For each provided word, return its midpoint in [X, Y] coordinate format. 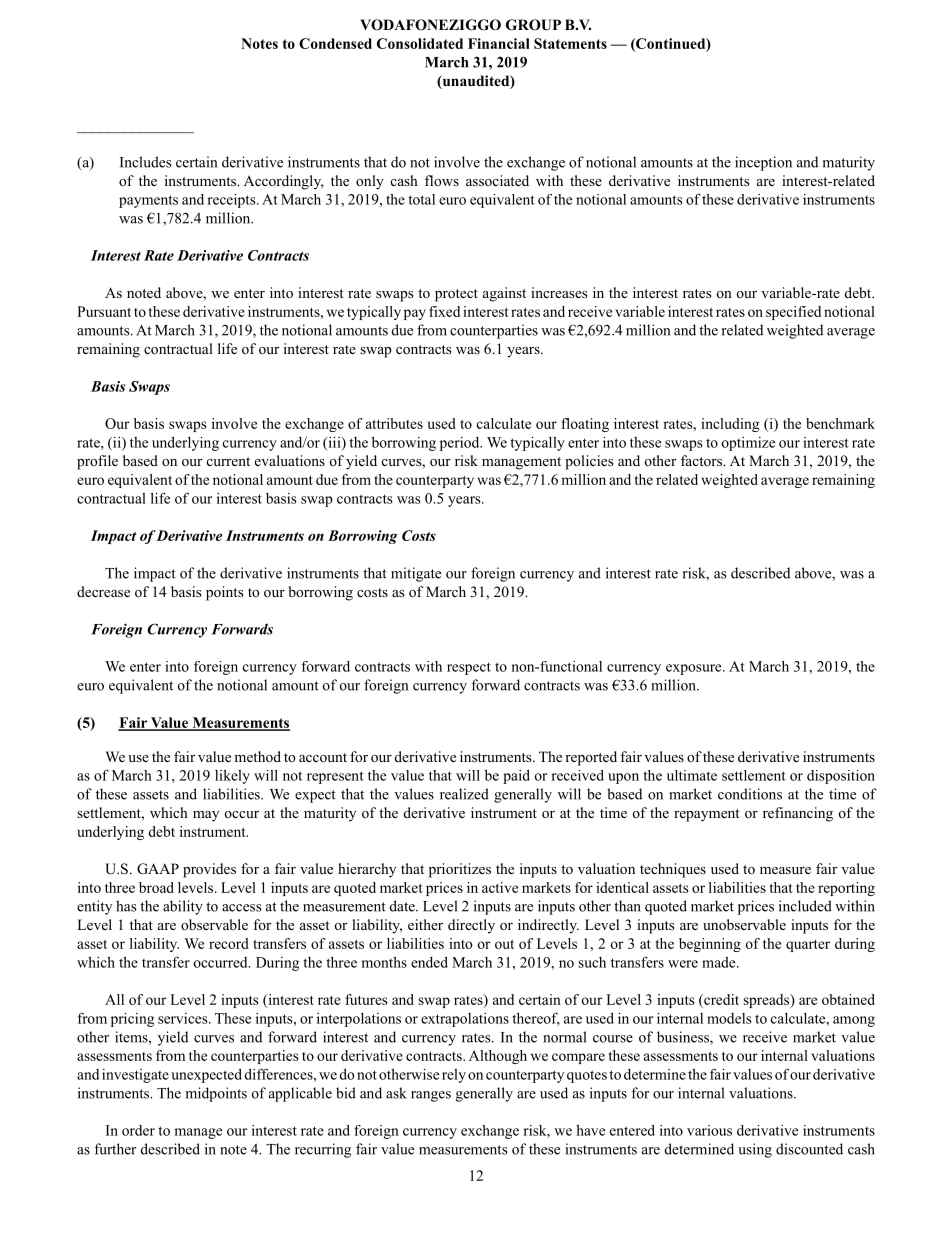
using [755, 1150]
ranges [431, 1096]
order [138, 1130]
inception [763, 163]
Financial [499, 43]
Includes [146, 162]
